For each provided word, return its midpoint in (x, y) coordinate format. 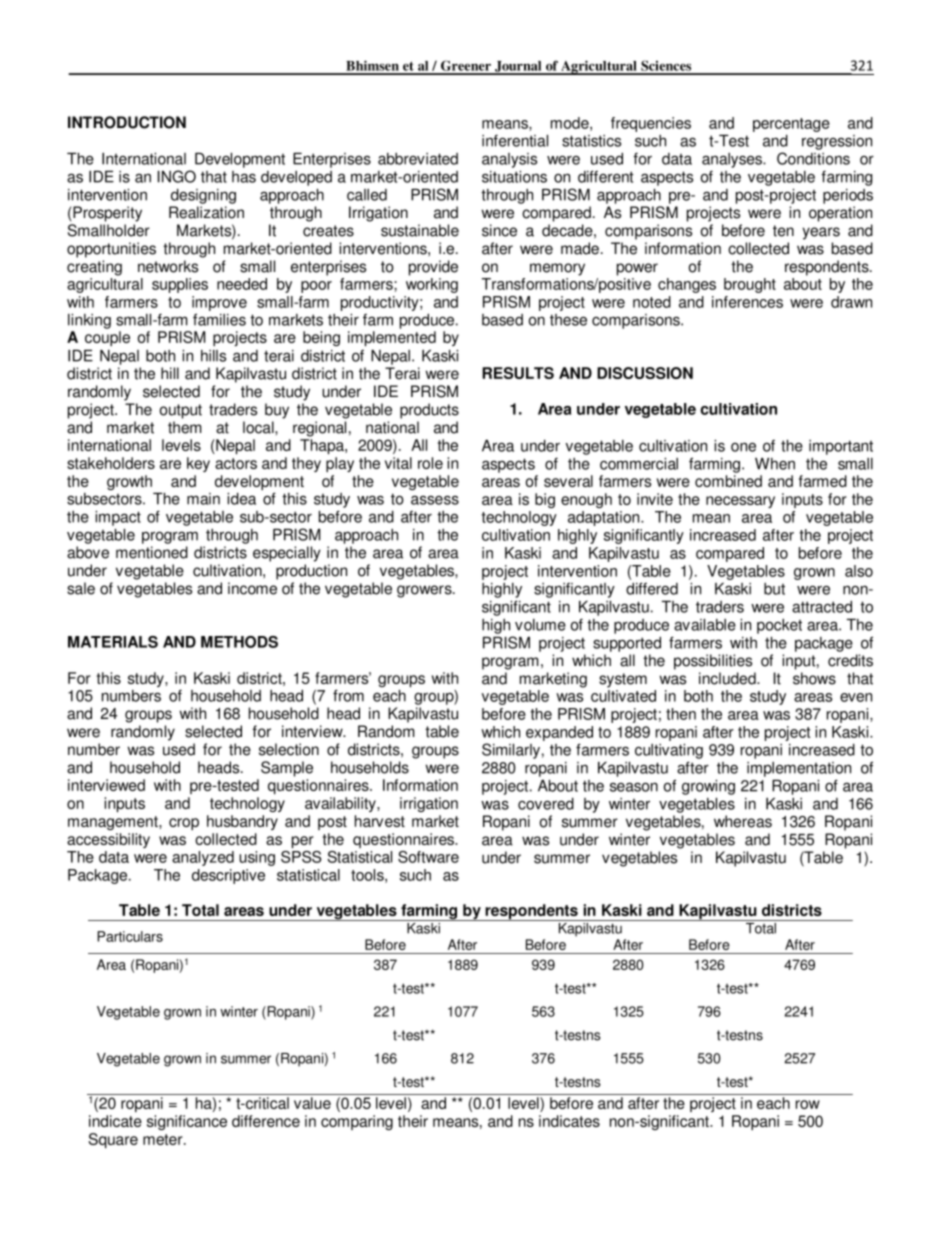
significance (187, 1122)
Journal (518, 67)
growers (425, 591)
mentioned (152, 552)
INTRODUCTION (127, 122)
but (774, 589)
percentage (791, 125)
